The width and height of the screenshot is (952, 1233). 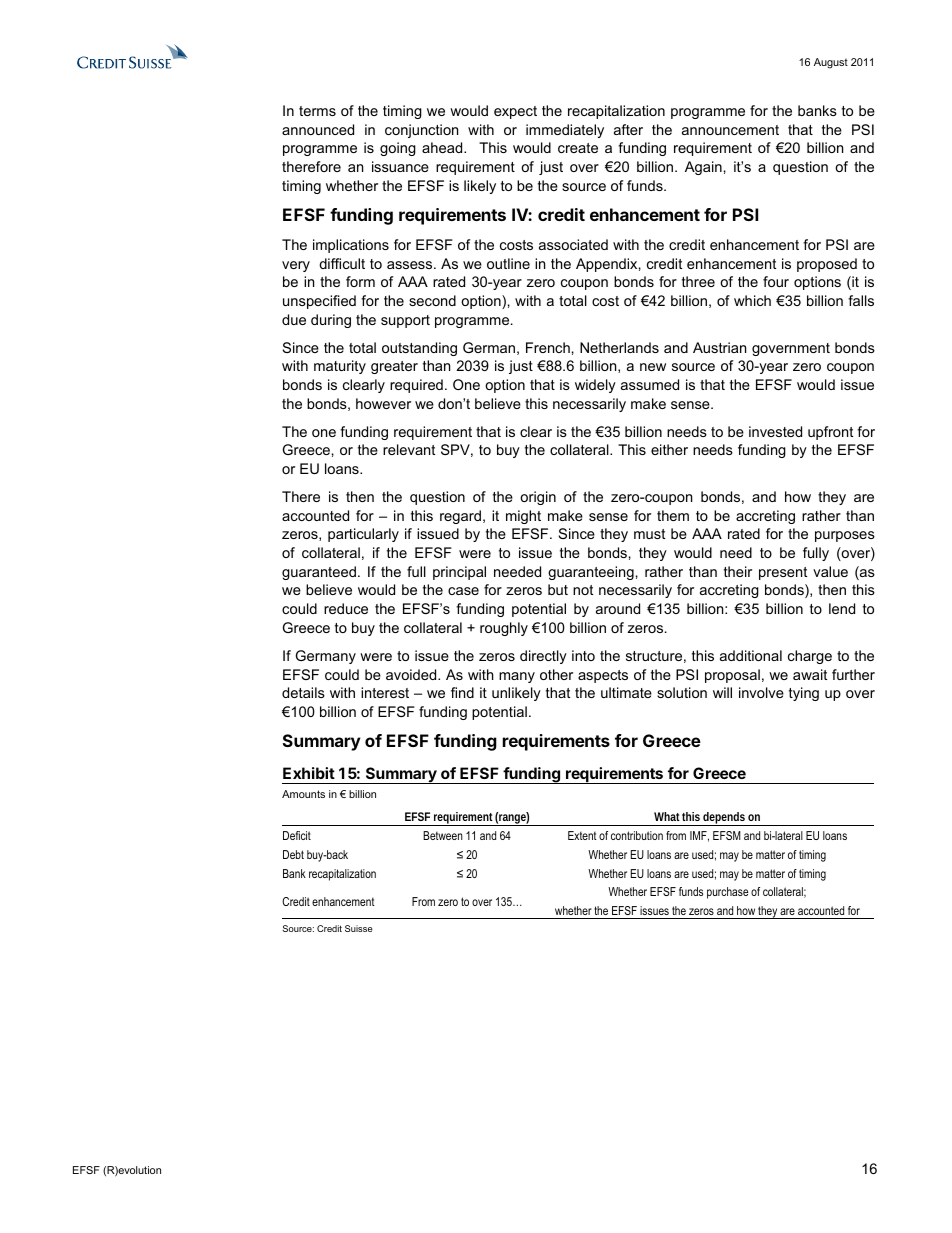 I want to click on into, so click(x=583, y=655).
